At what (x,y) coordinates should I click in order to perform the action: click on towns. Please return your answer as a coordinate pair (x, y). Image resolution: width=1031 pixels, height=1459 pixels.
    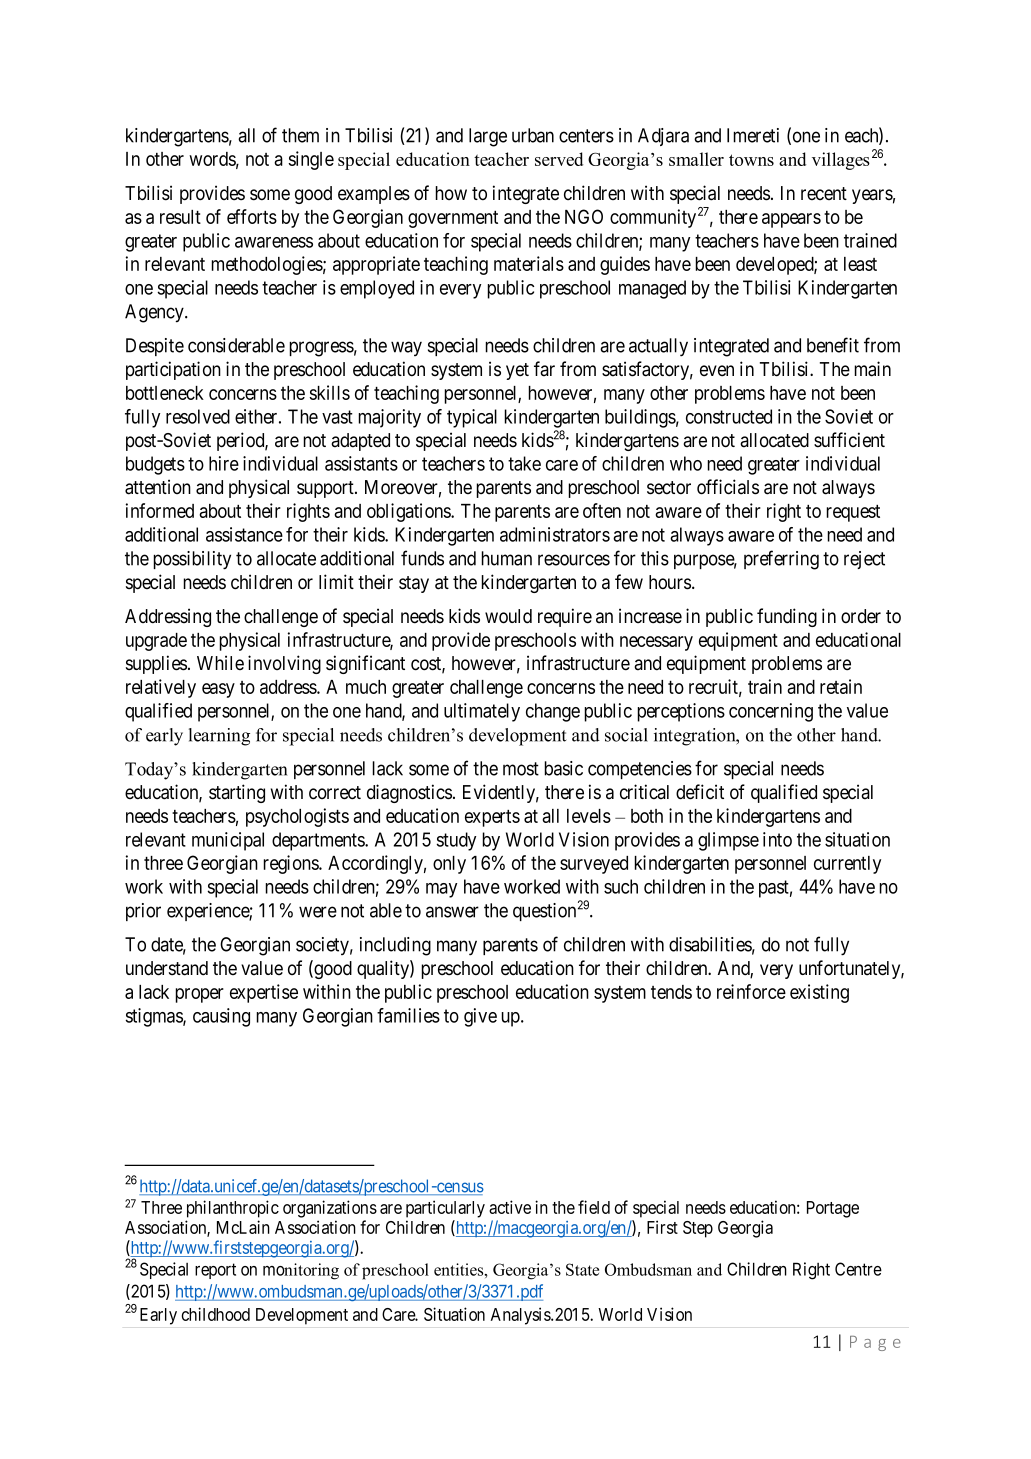
    Looking at the image, I should click on (751, 160).
